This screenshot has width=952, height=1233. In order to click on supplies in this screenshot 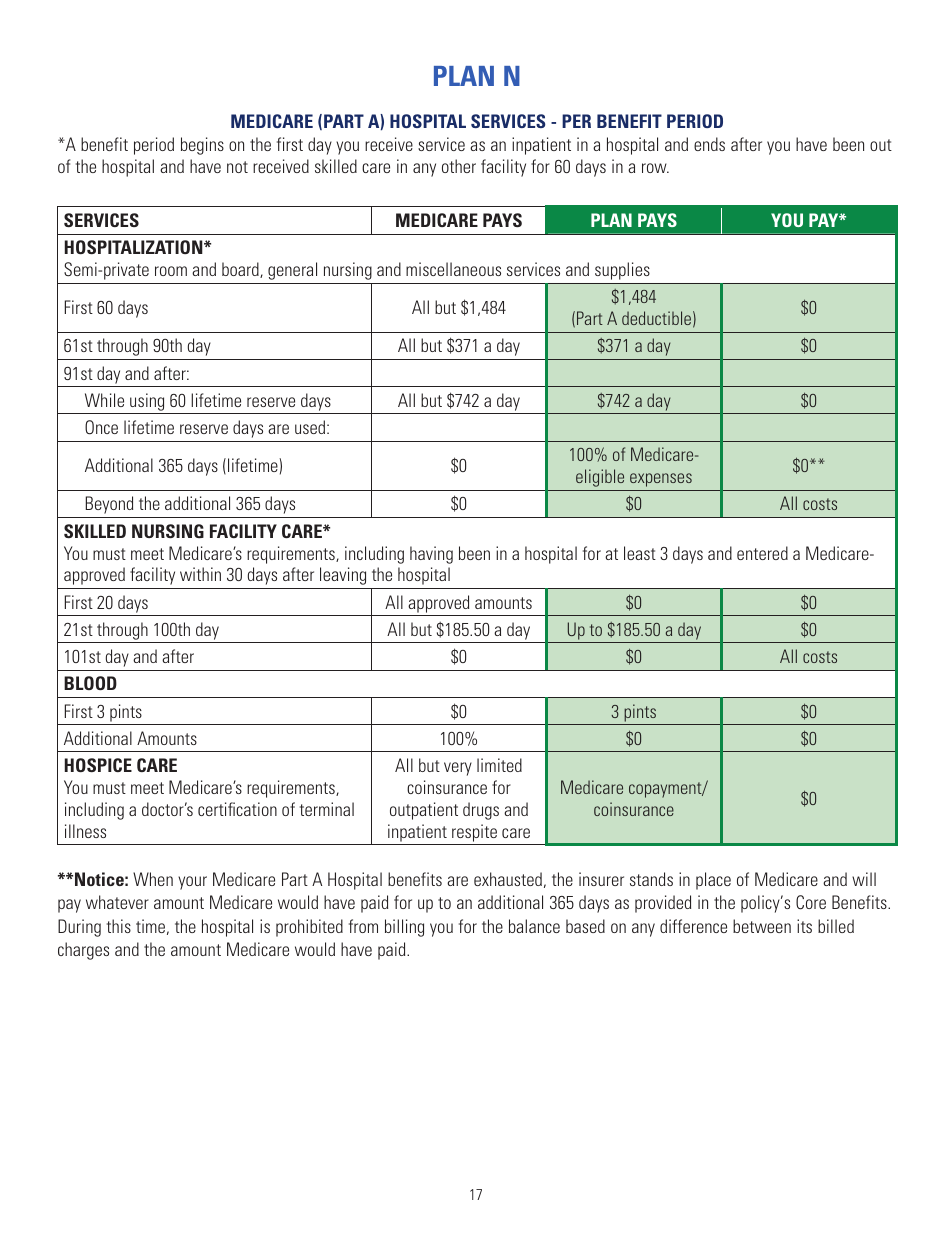, I will do `click(622, 271)`.
